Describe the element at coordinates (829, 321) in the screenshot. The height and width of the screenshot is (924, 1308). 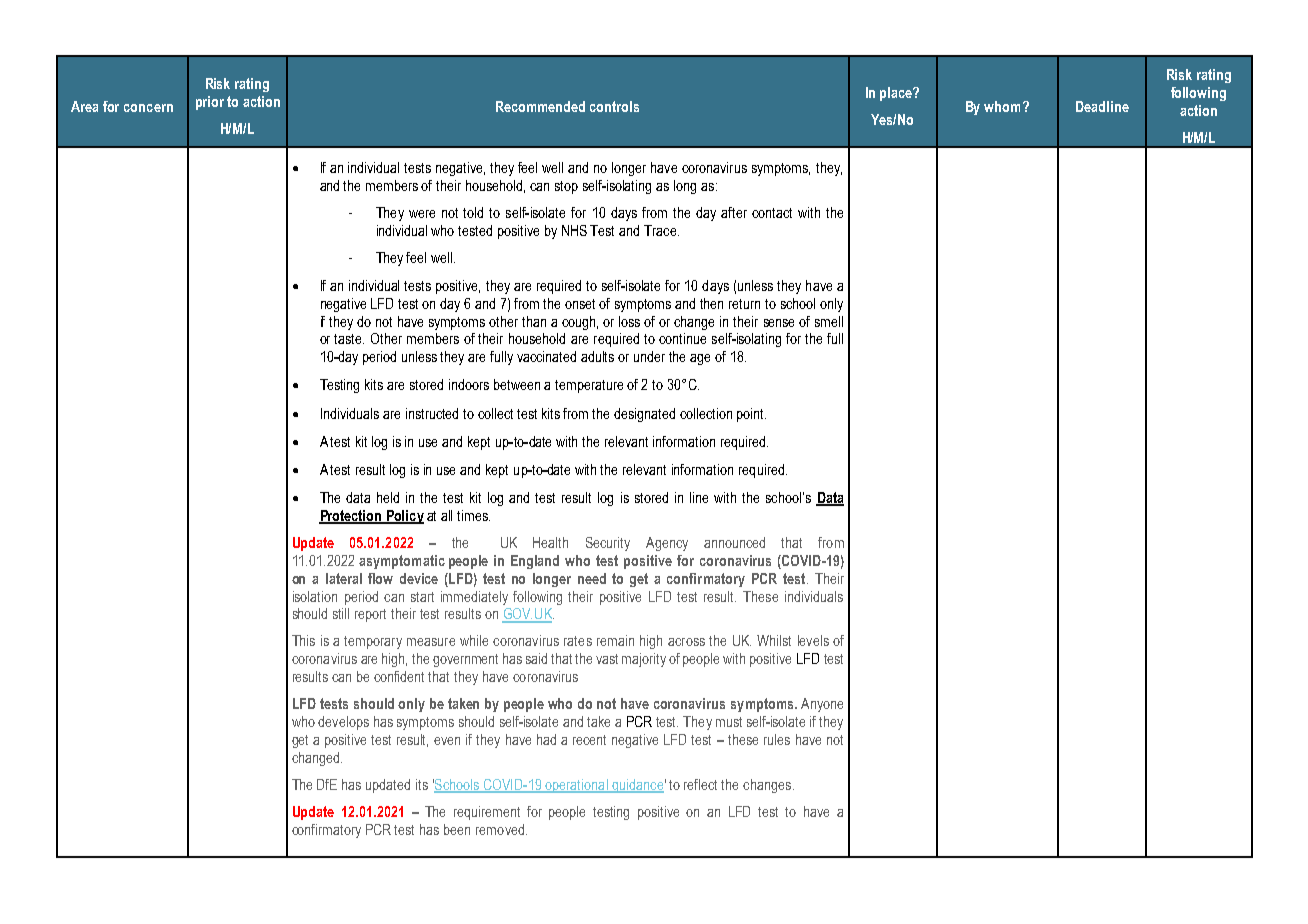
I see `smell` at that location.
